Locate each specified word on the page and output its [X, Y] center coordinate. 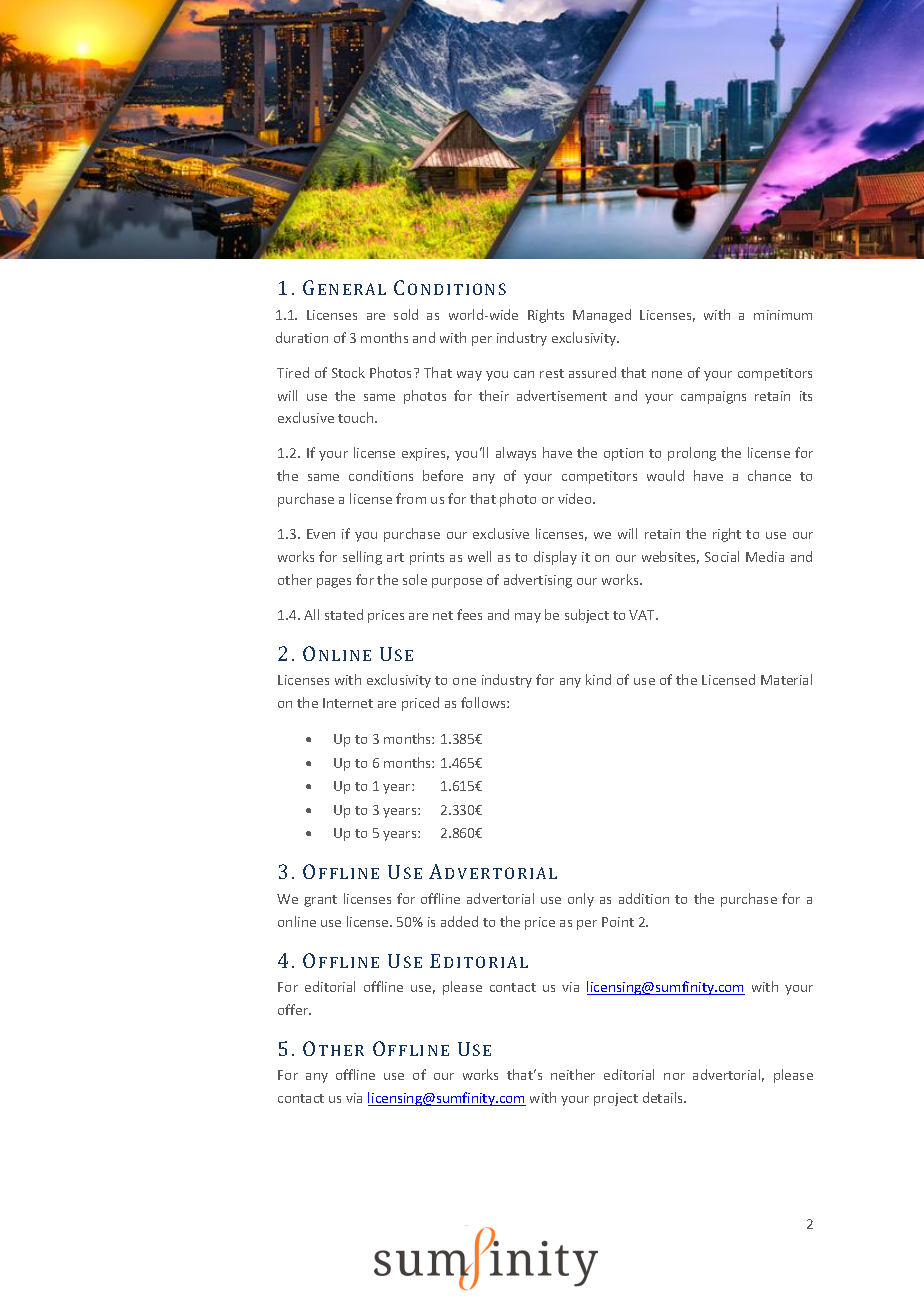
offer [294, 1009]
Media [765, 556]
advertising [538, 581]
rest [552, 373]
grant [320, 901]
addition [644, 898]
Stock [348, 372]
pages [334, 583]
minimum [783, 315]
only [581, 900]
